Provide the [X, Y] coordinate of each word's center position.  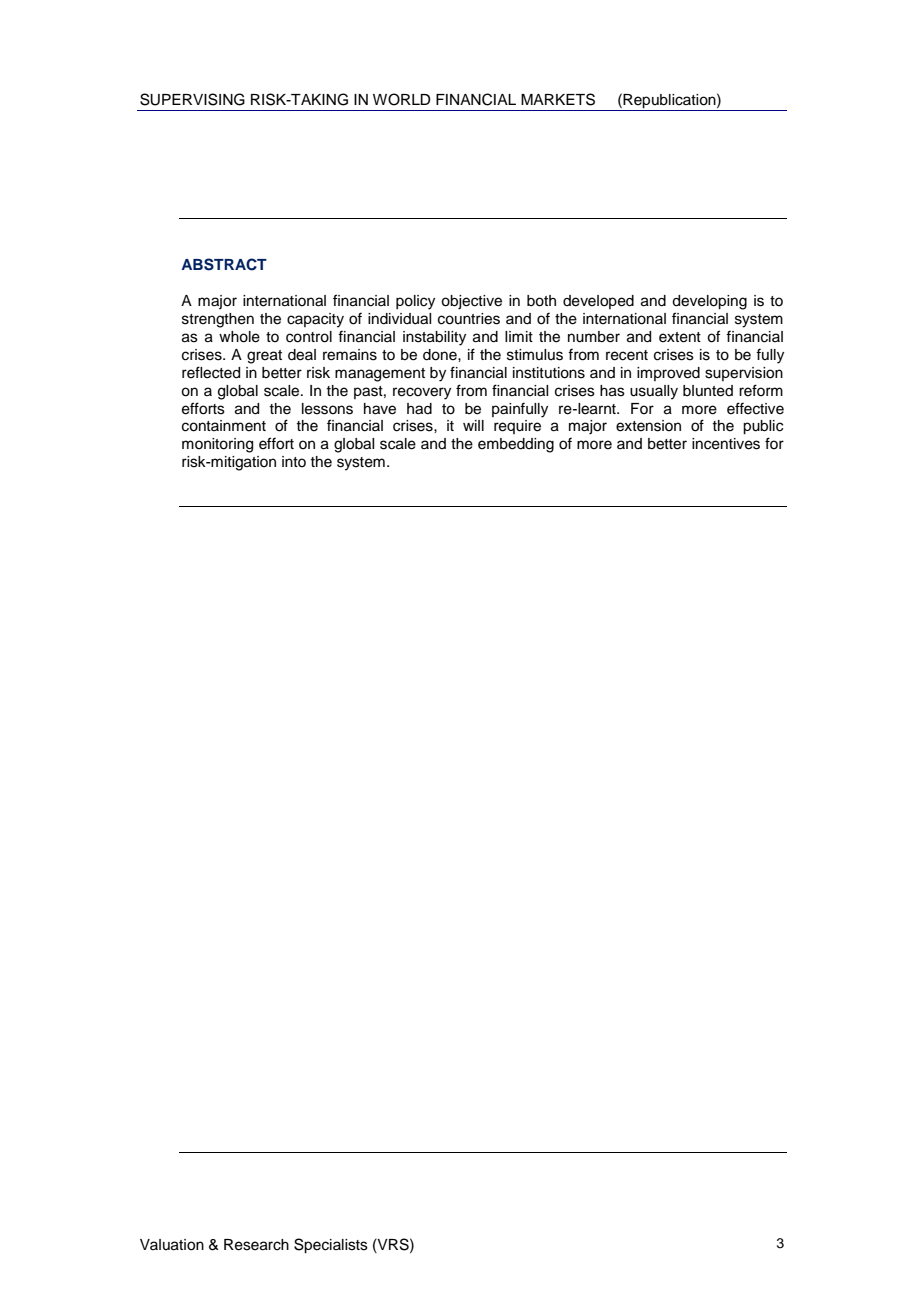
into [294, 461]
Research [256, 1245]
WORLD [402, 99]
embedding [516, 445]
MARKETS [558, 99]
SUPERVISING [192, 99]
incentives [726, 444]
